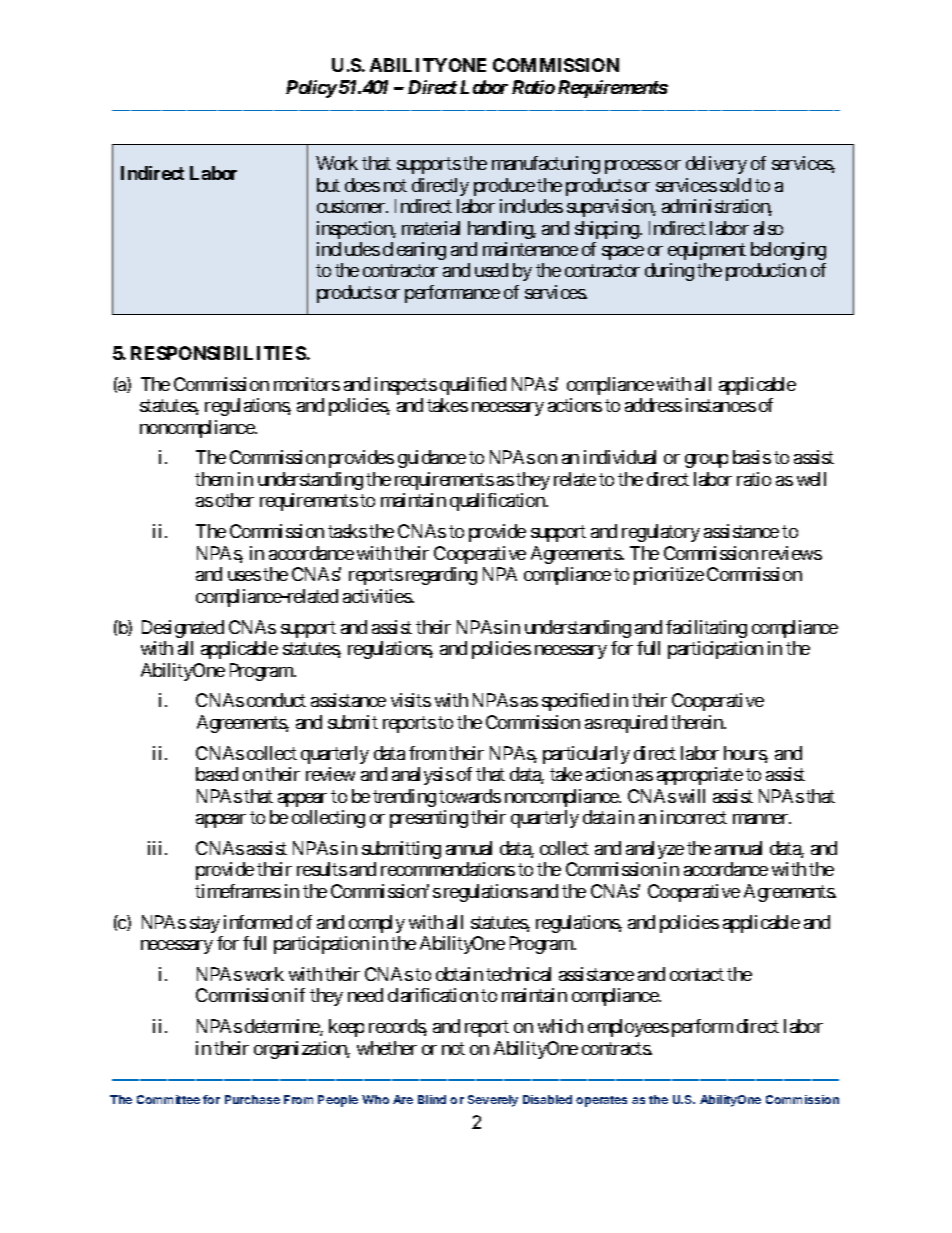 Image resolution: width=952 pixels, height=1233 pixels. Describe the element at coordinates (628, 1028) in the screenshot. I see `employees` at that location.
